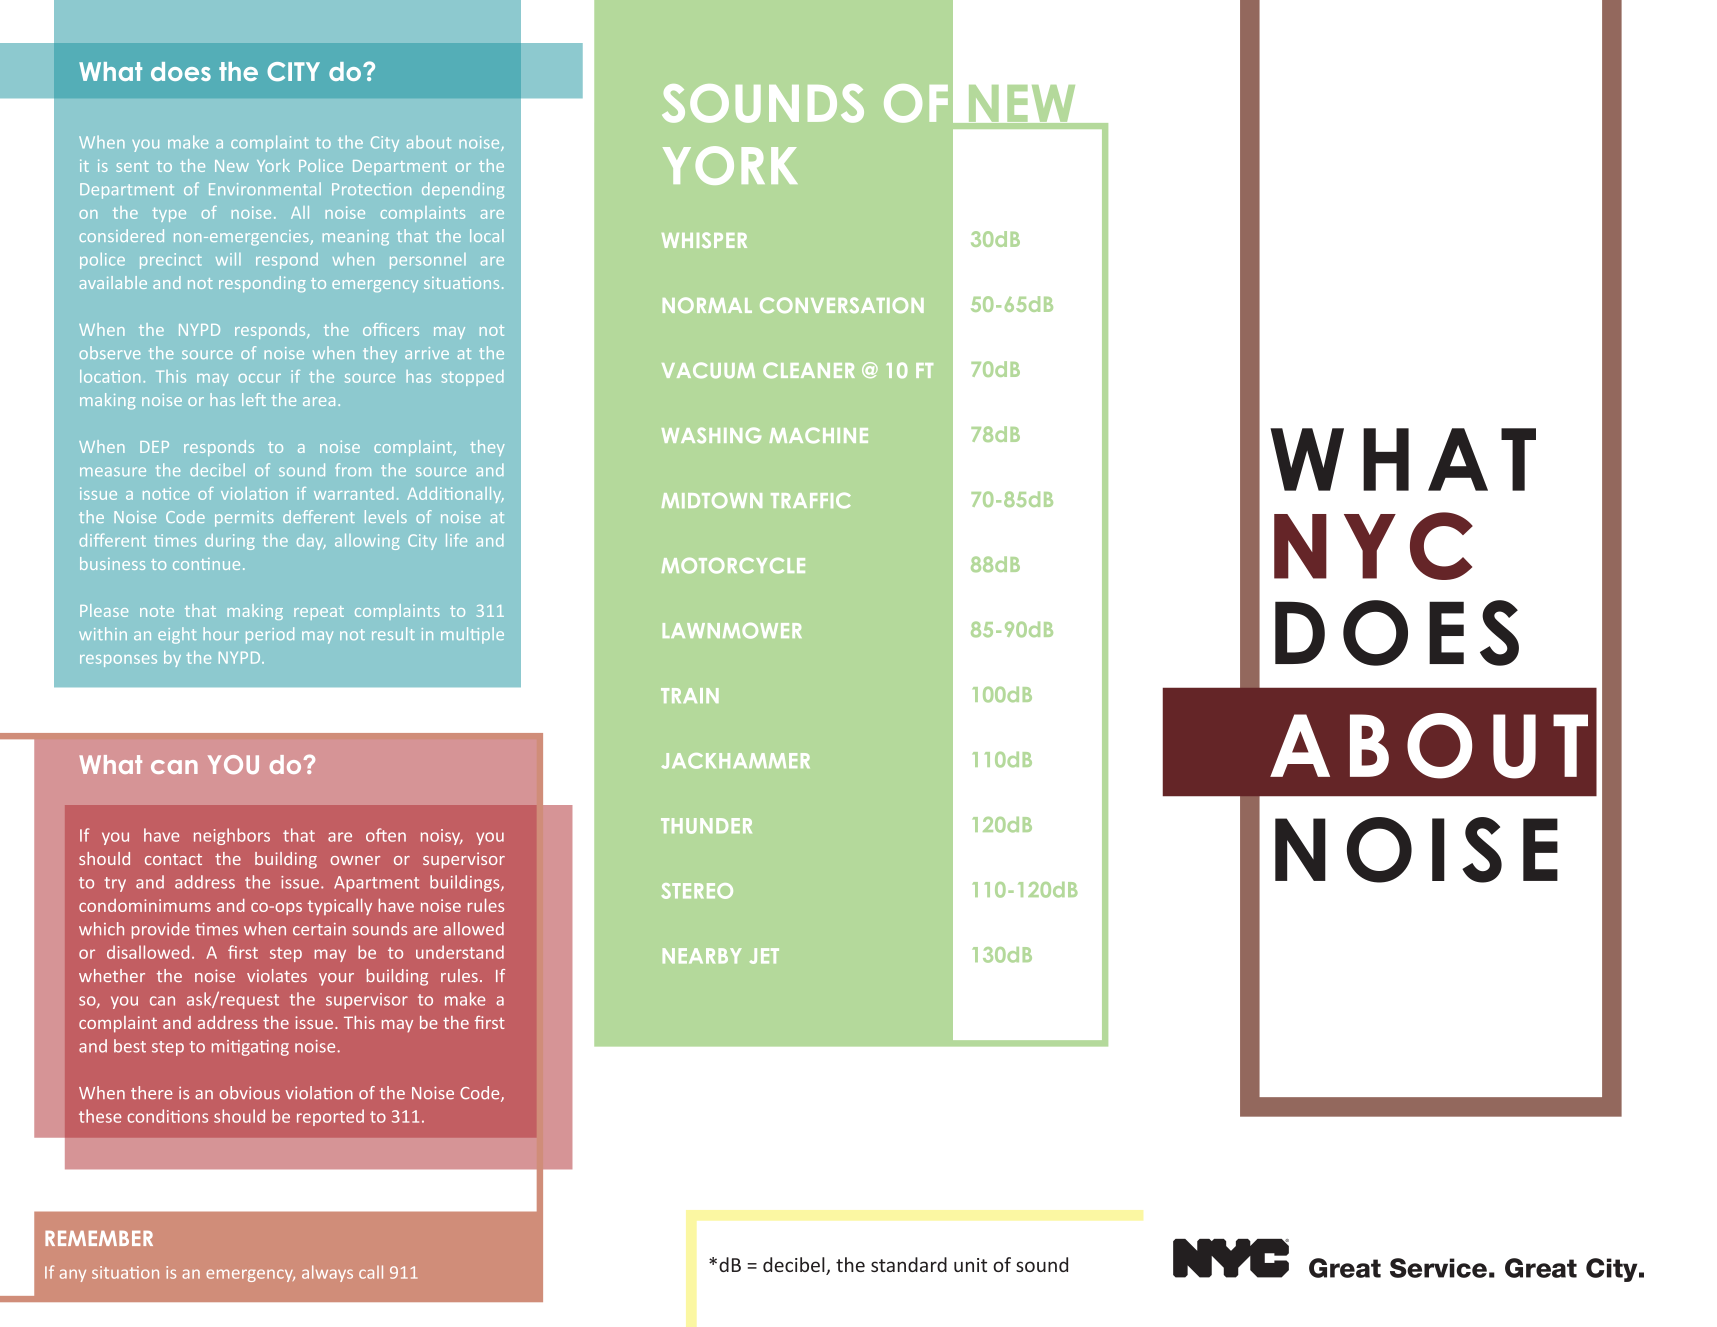  What do you see at coordinates (690, 695) in the screenshot?
I see `TRAIN` at bounding box center [690, 695].
